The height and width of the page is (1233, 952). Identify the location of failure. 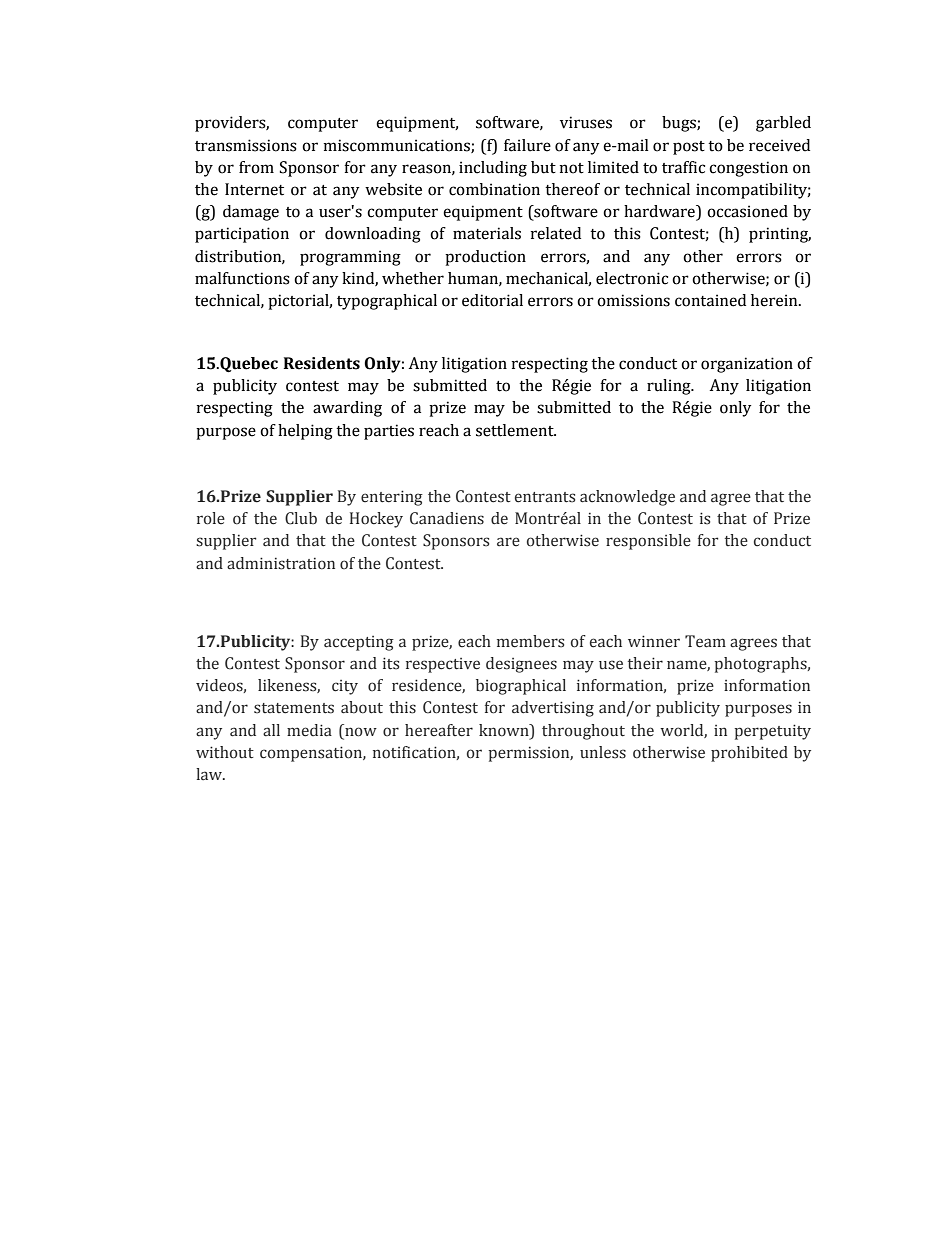
(527, 145).
